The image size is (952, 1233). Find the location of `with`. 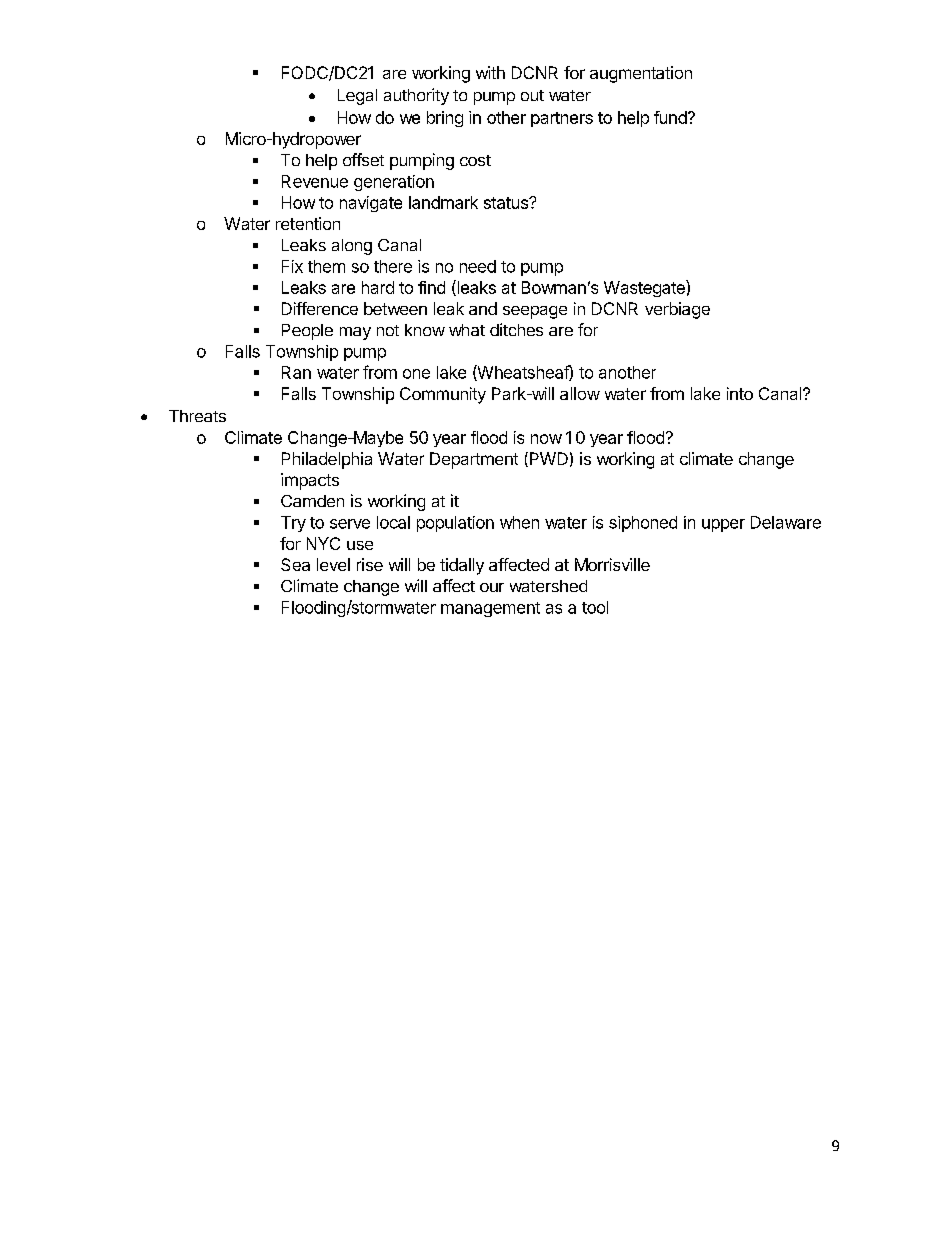

with is located at coordinates (490, 72).
